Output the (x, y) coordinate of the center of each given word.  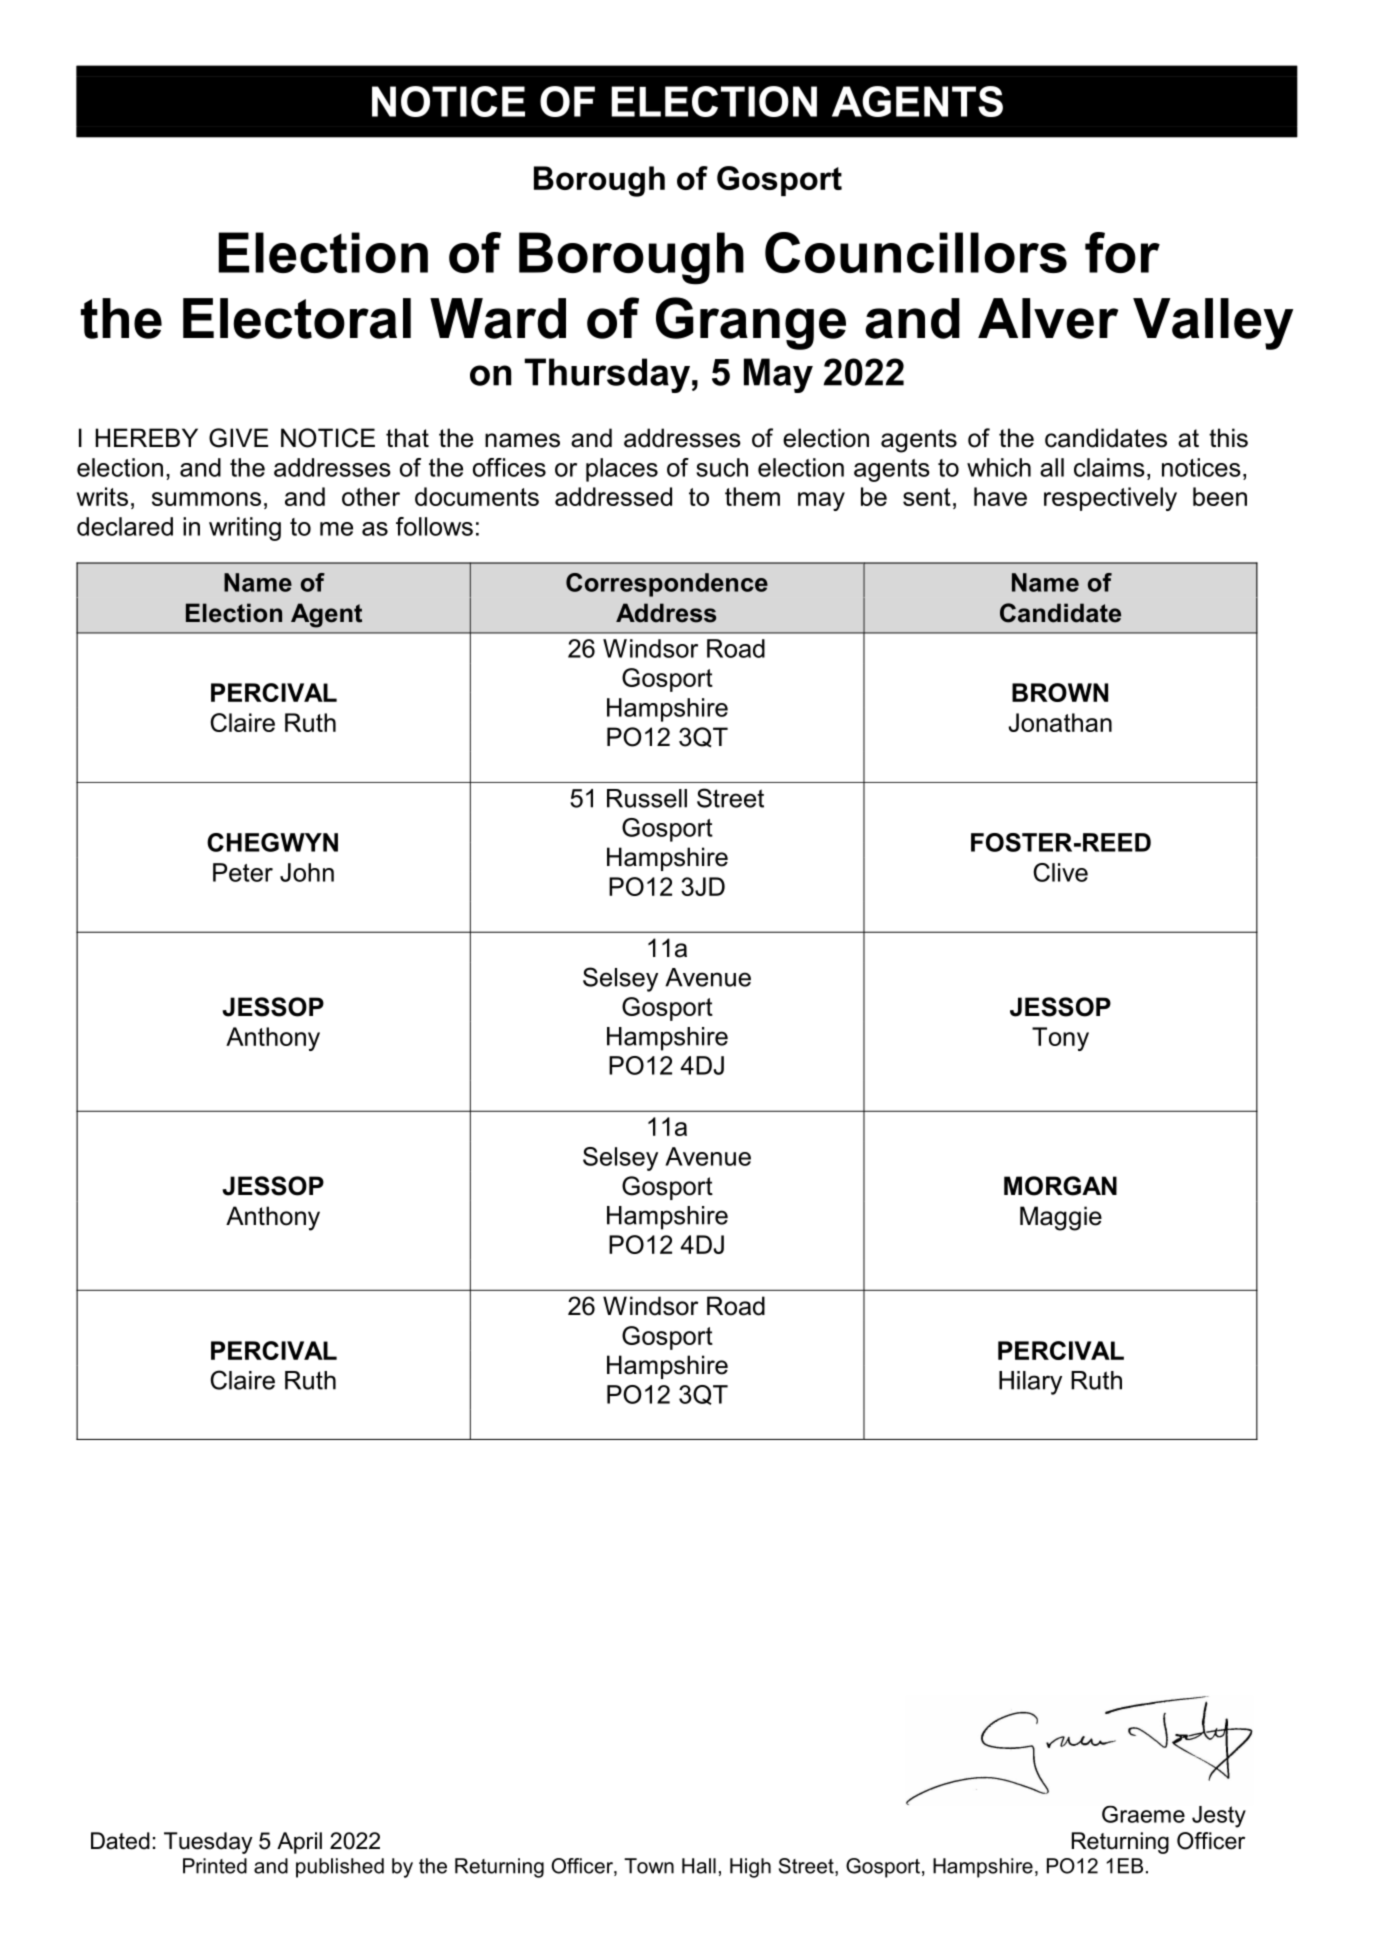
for (1122, 252)
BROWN (1060, 692)
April (299, 1843)
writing (245, 529)
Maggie (1061, 1218)
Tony (1060, 1039)
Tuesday (208, 1843)
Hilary (1030, 1383)
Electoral (297, 318)
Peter (243, 872)
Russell (647, 798)
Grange (751, 323)
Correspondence (667, 585)
